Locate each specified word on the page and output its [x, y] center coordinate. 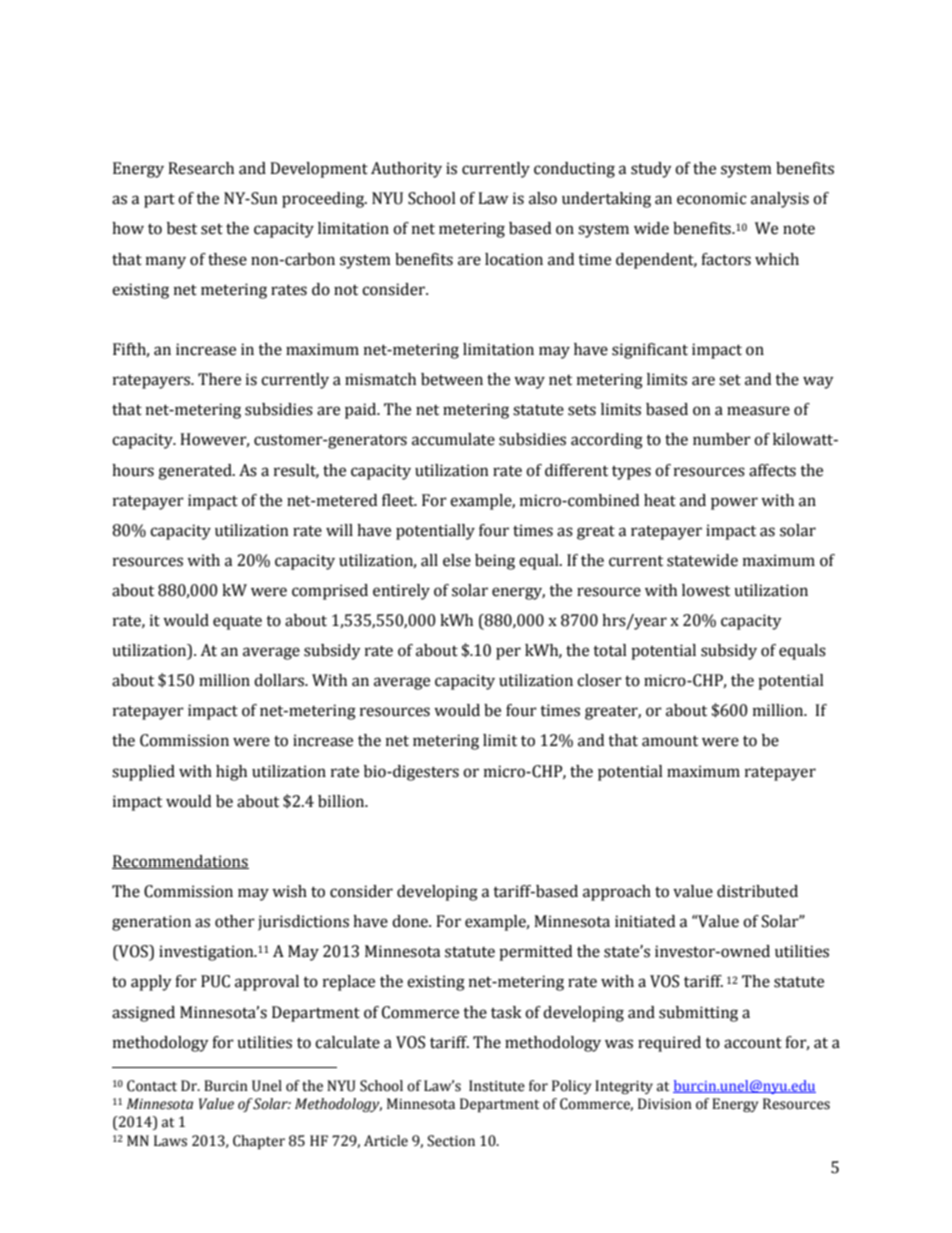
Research [201, 168]
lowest [706, 590]
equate [237, 623]
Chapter [259, 1142]
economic [711, 198]
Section [451, 1141]
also [543, 198]
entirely [401, 592]
